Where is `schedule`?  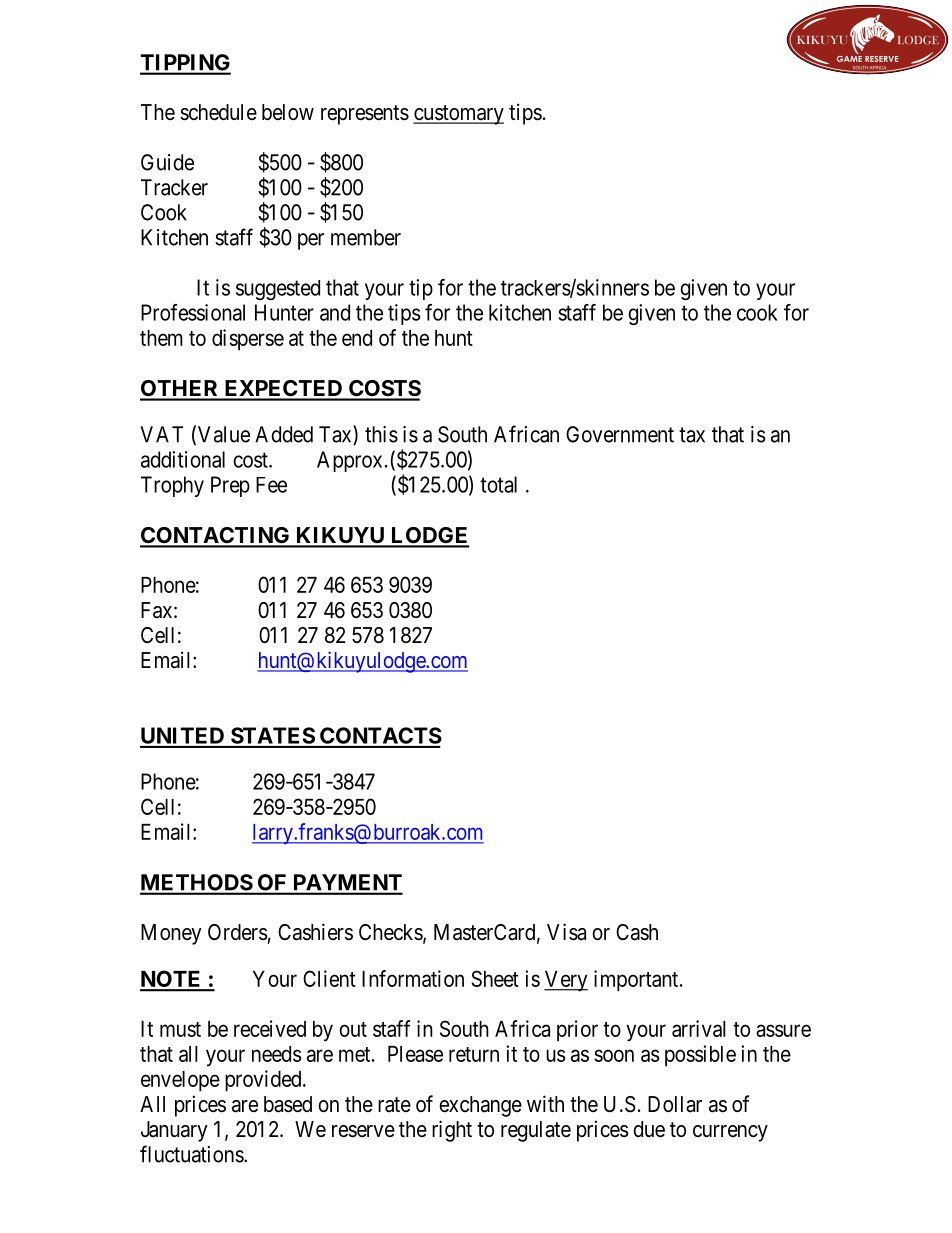 schedule is located at coordinates (218, 112).
